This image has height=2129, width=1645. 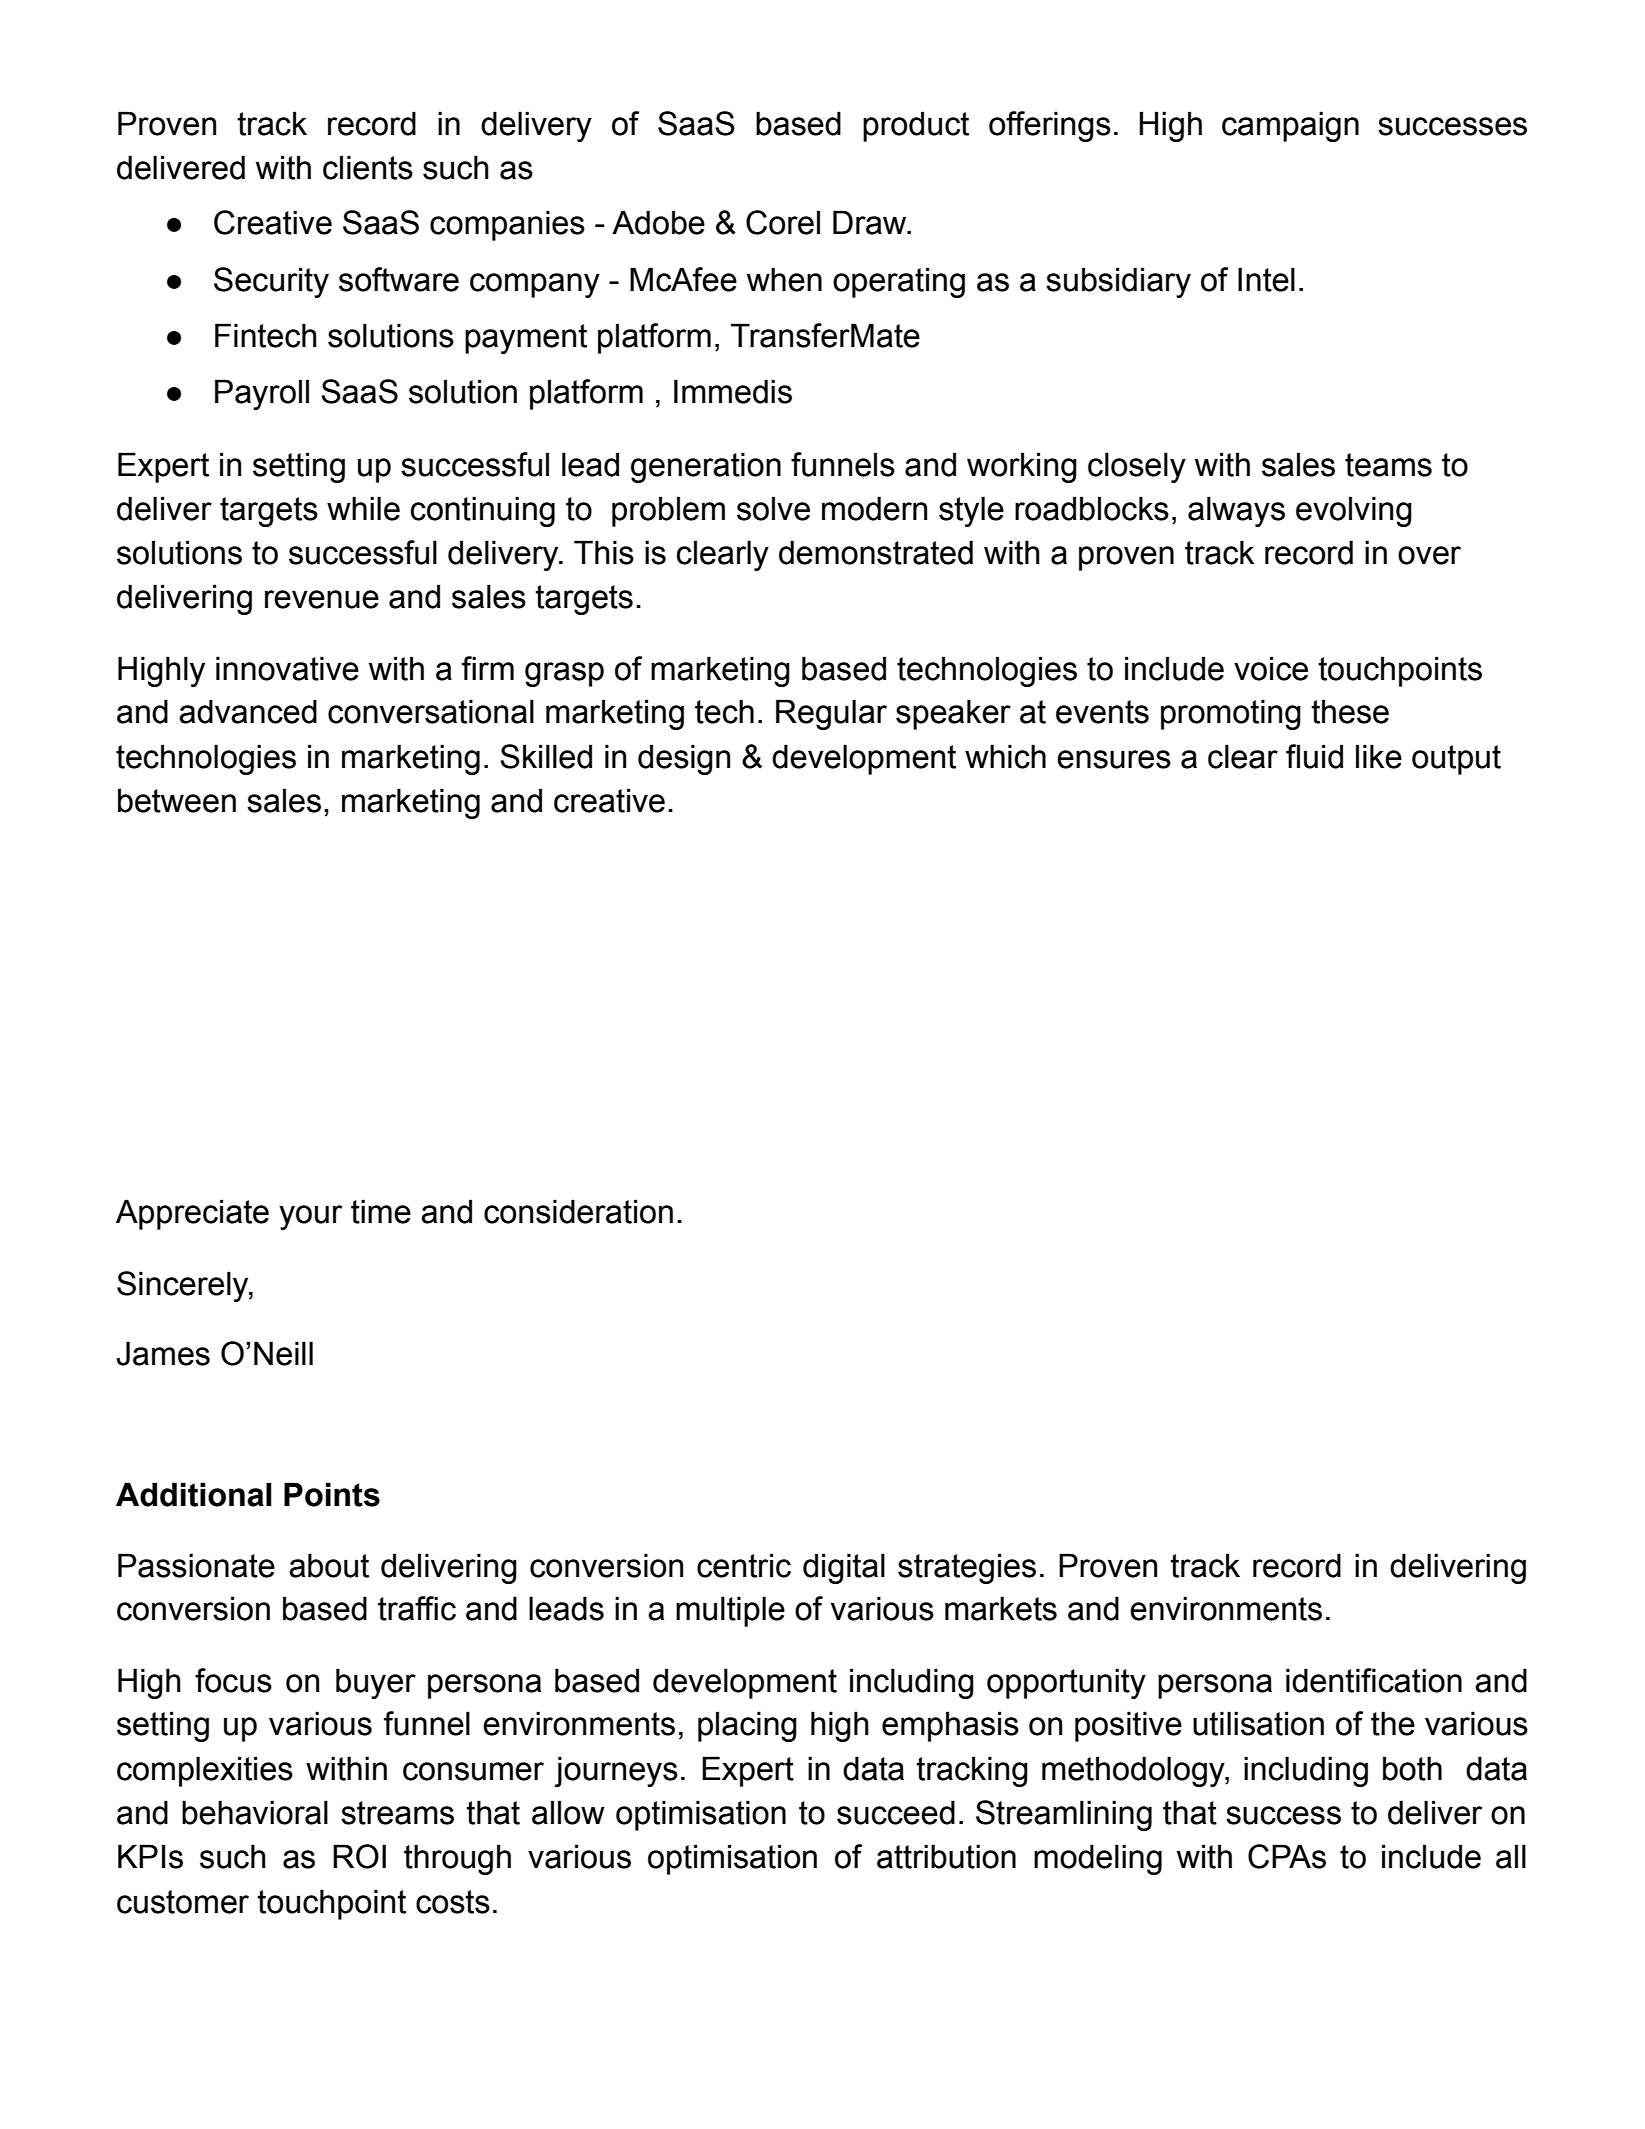 What do you see at coordinates (1290, 126) in the image?
I see `campaign` at bounding box center [1290, 126].
